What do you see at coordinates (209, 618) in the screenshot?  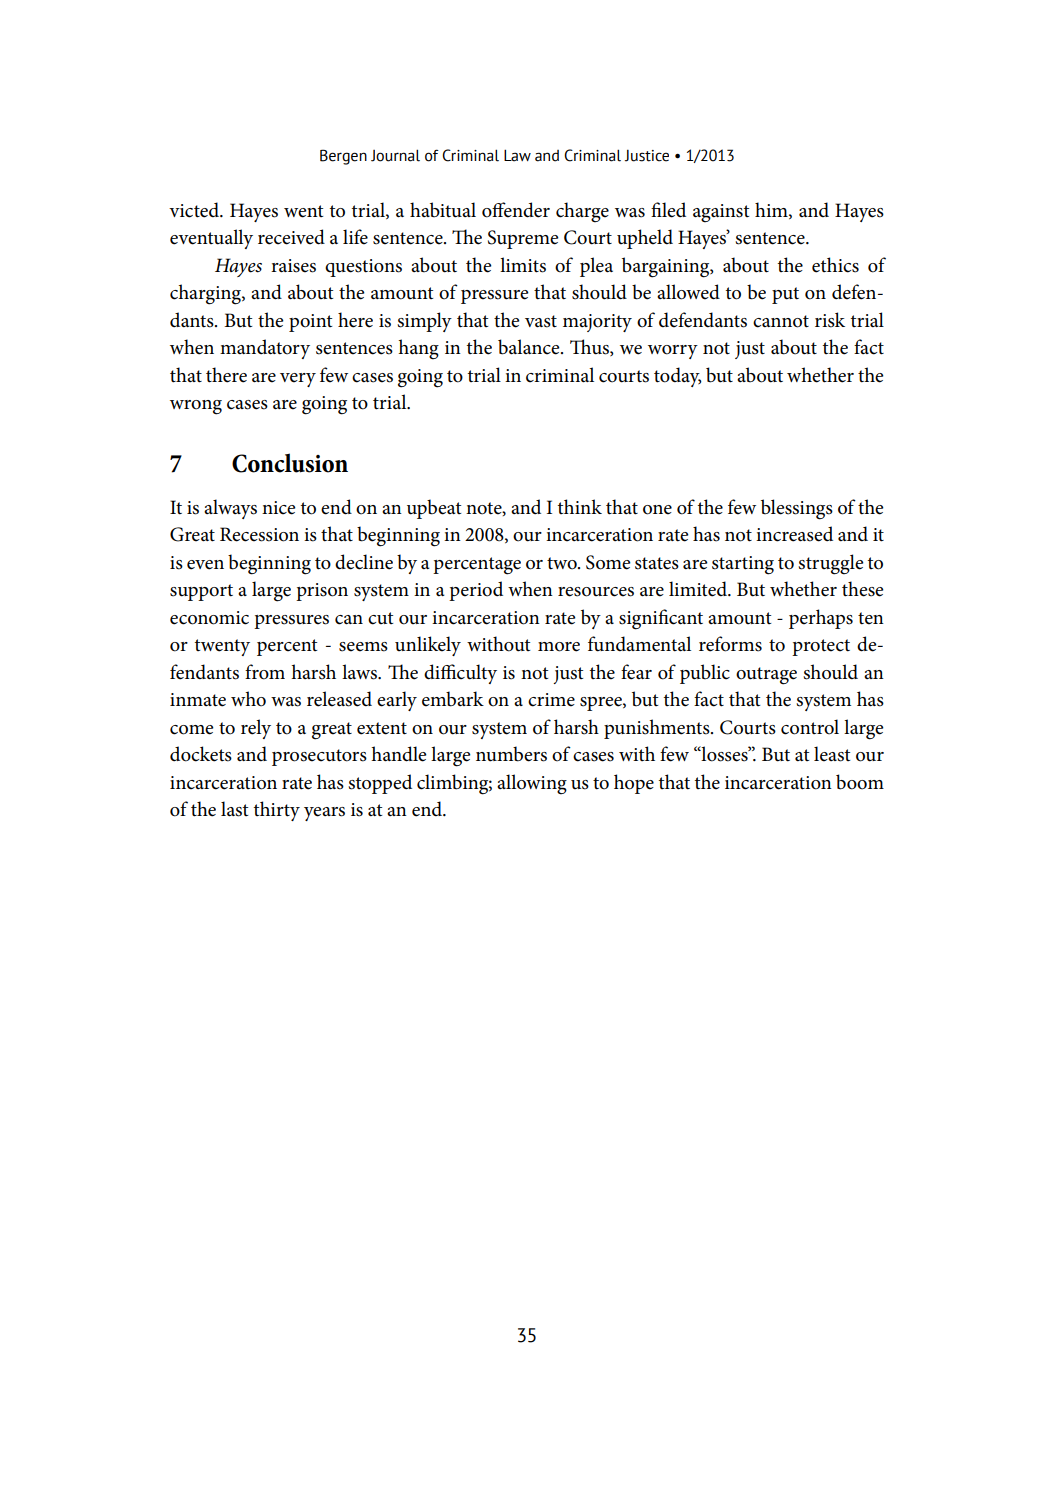 I see `economic` at bounding box center [209, 618].
